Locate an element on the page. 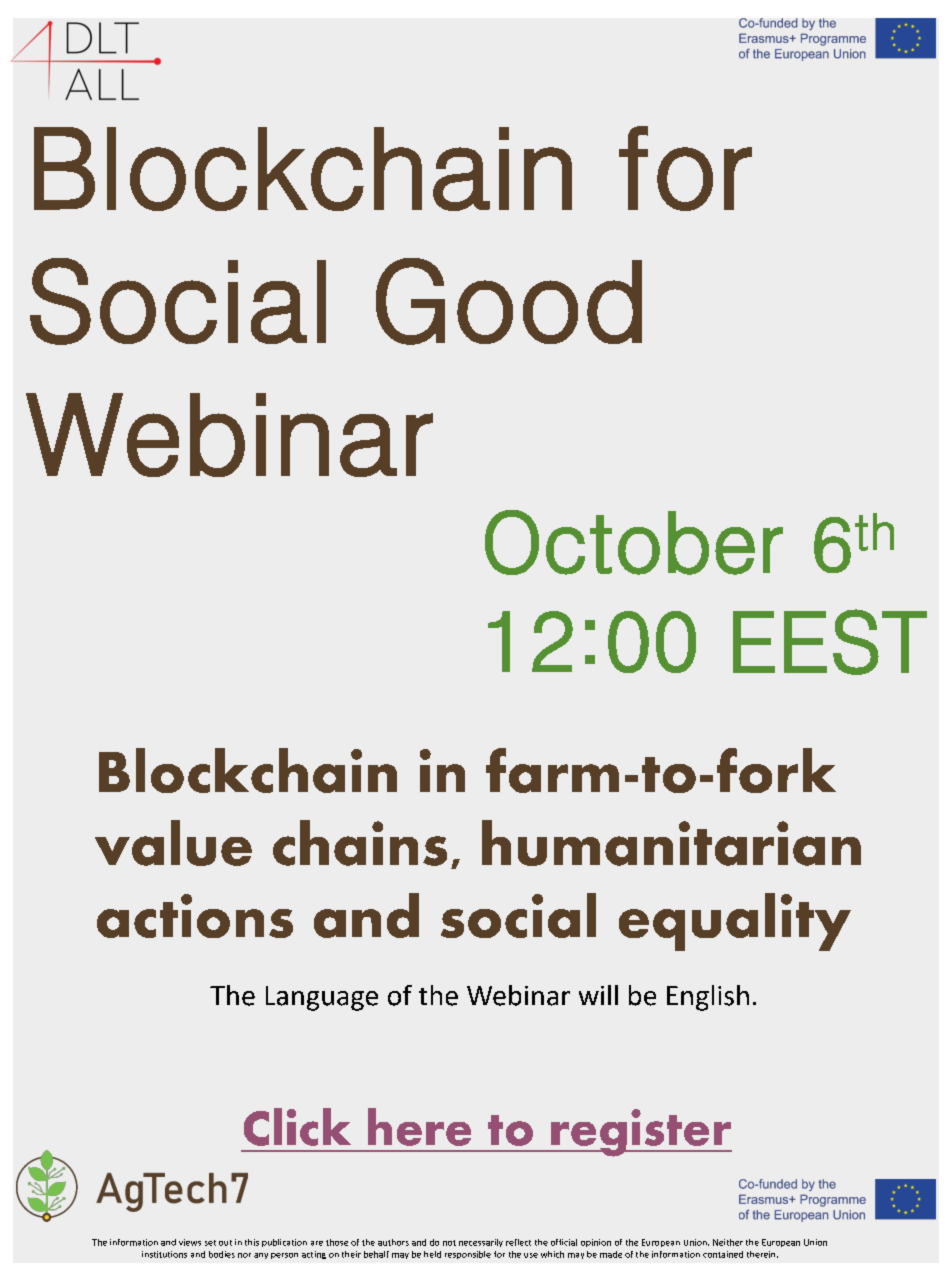  English is located at coordinates (708, 998).
